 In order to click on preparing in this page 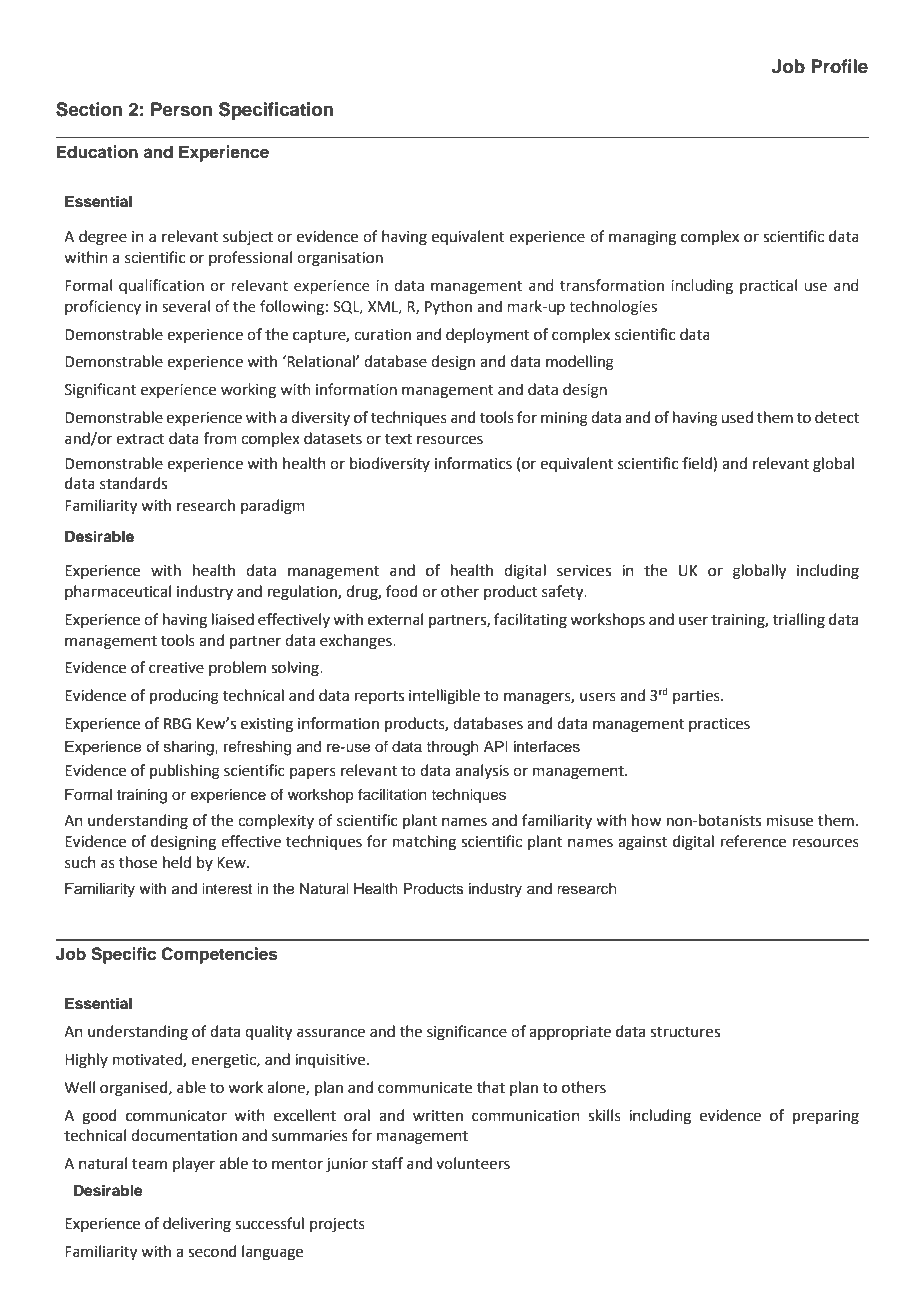, I will do `click(826, 1117)`.
